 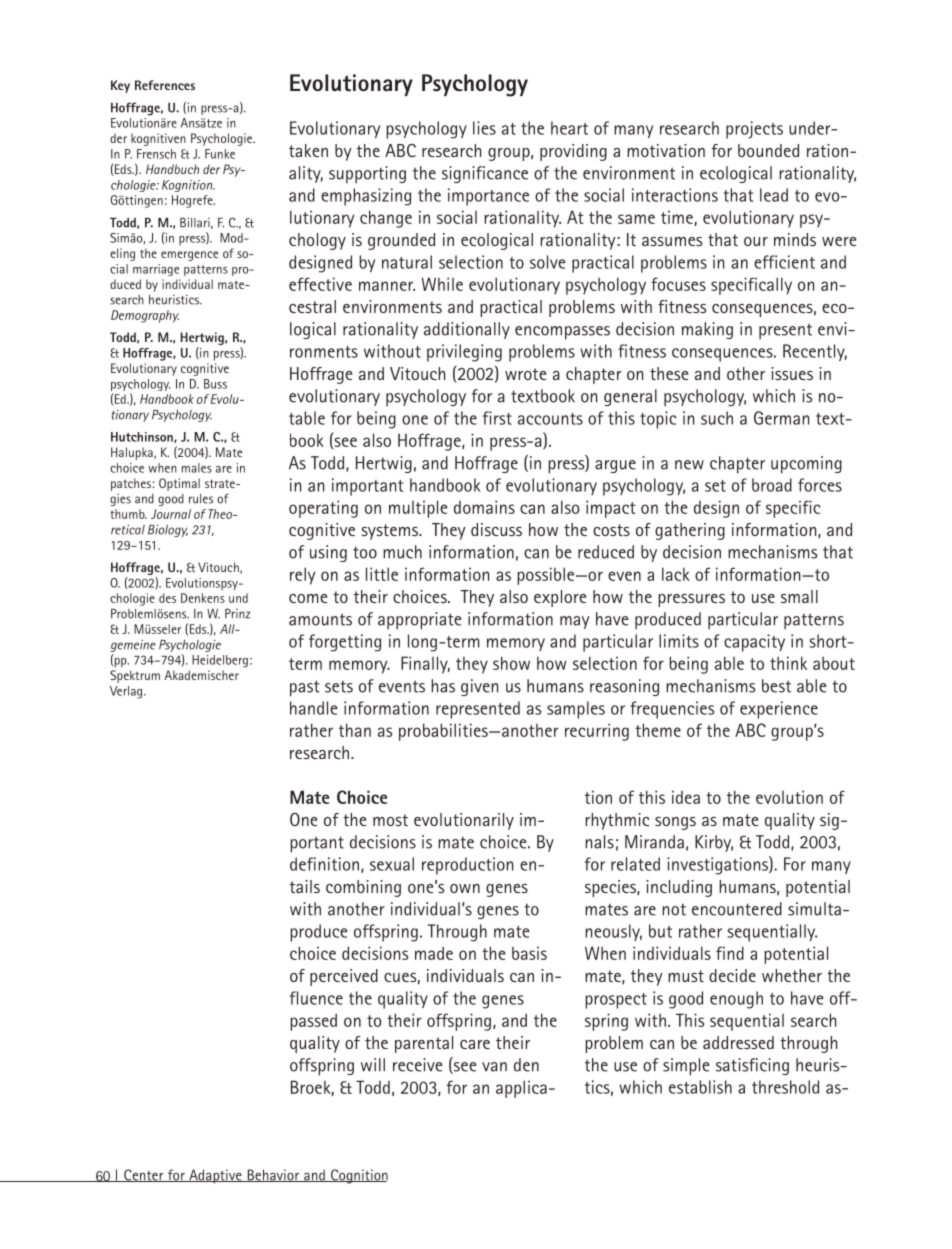 What do you see at coordinates (484, 128) in the screenshot?
I see `lies` at bounding box center [484, 128].
